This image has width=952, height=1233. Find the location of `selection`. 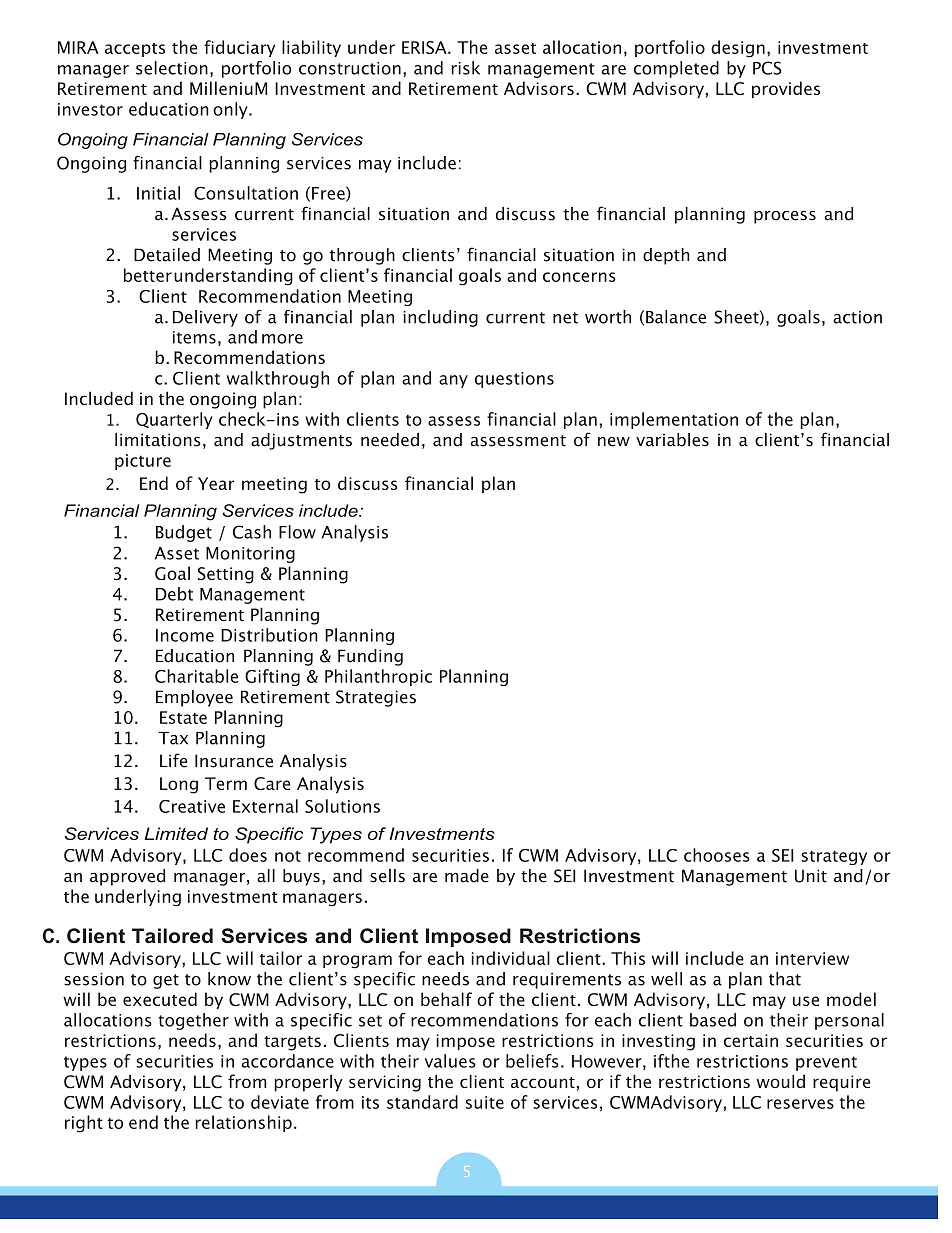

selection is located at coordinates (172, 68).
